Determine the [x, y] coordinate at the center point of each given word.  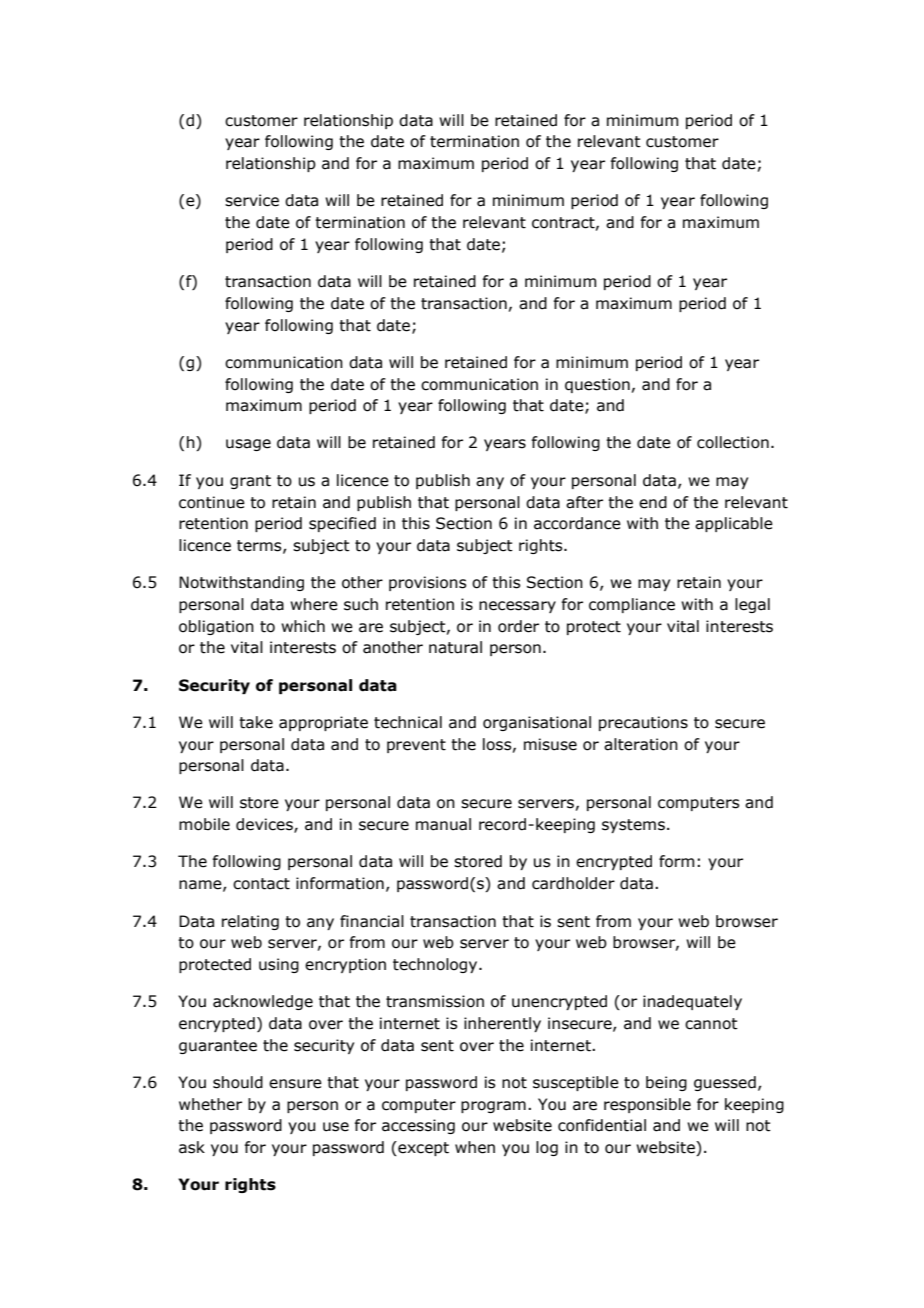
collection [733, 442]
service [252, 200]
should [238, 1082]
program [493, 1107]
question [597, 385]
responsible [647, 1105]
